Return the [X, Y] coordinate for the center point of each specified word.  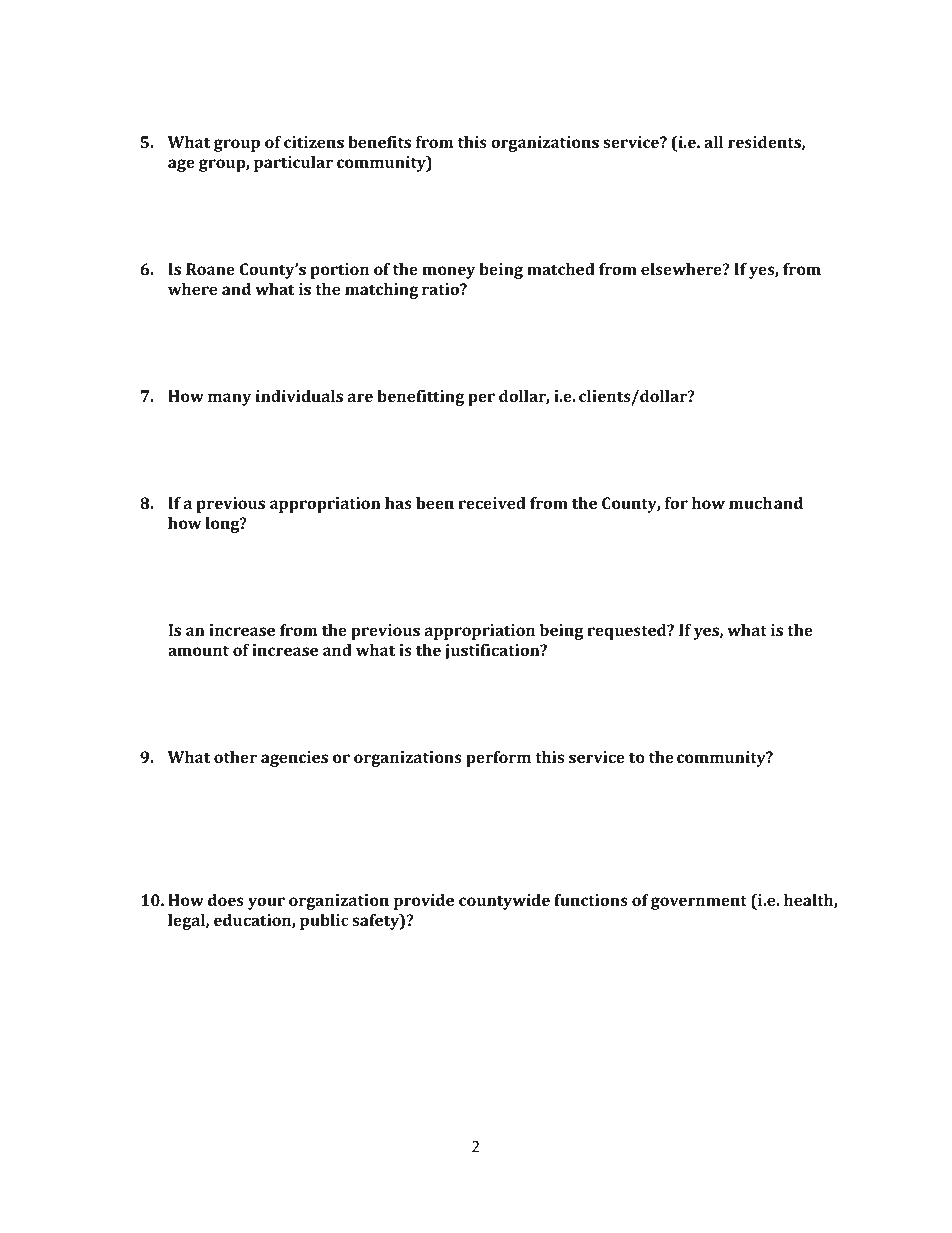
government [699, 902]
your [266, 903]
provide [424, 902]
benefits [379, 142]
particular [293, 164]
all [713, 142]
